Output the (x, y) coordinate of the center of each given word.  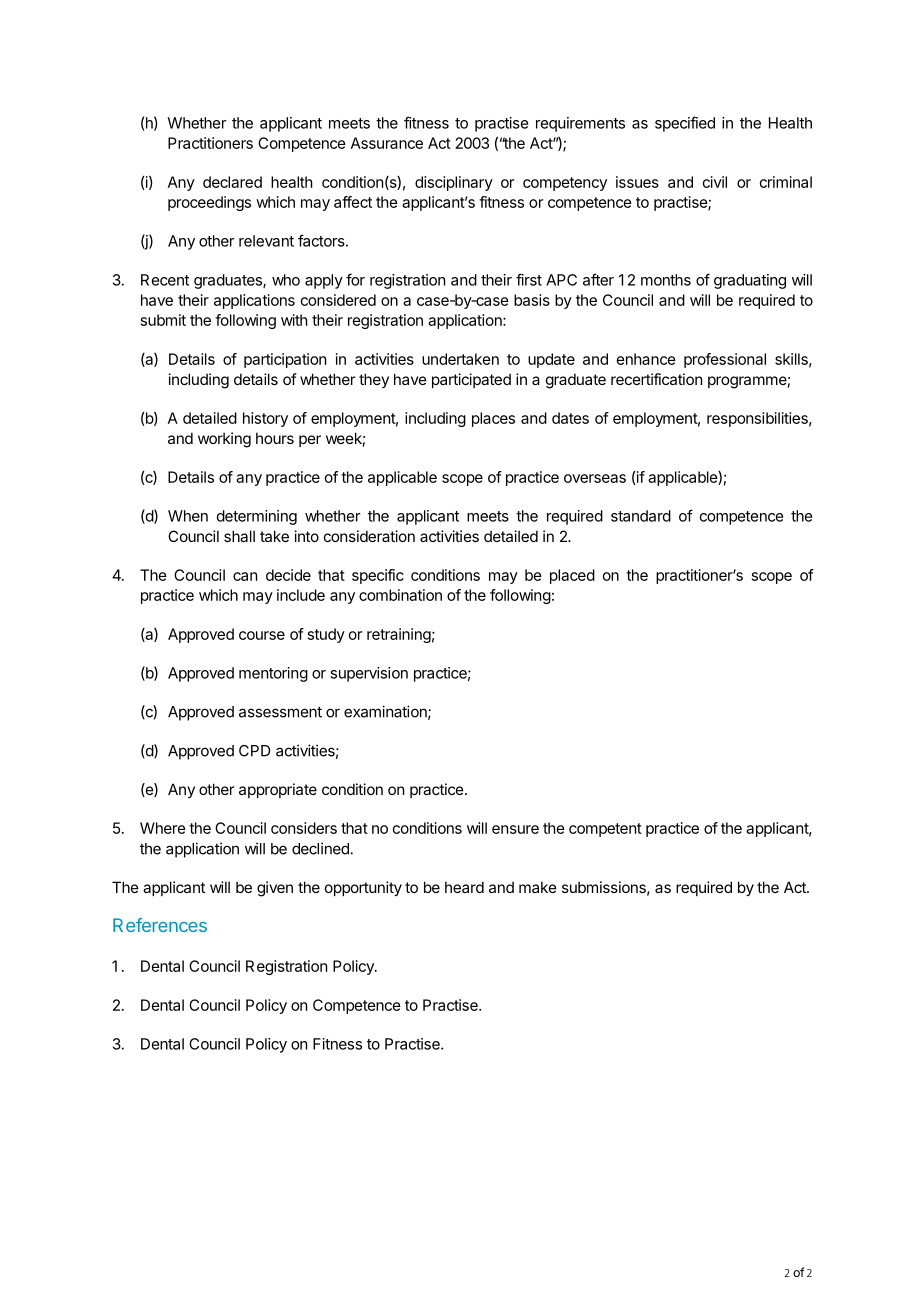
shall (239, 536)
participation (285, 360)
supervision (369, 674)
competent (605, 830)
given (275, 889)
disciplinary (454, 183)
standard (641, 516)
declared (232, 182)
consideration (369, 536)
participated (471, 380)
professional (725, 360)
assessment (280, 712)
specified (685, 124)
